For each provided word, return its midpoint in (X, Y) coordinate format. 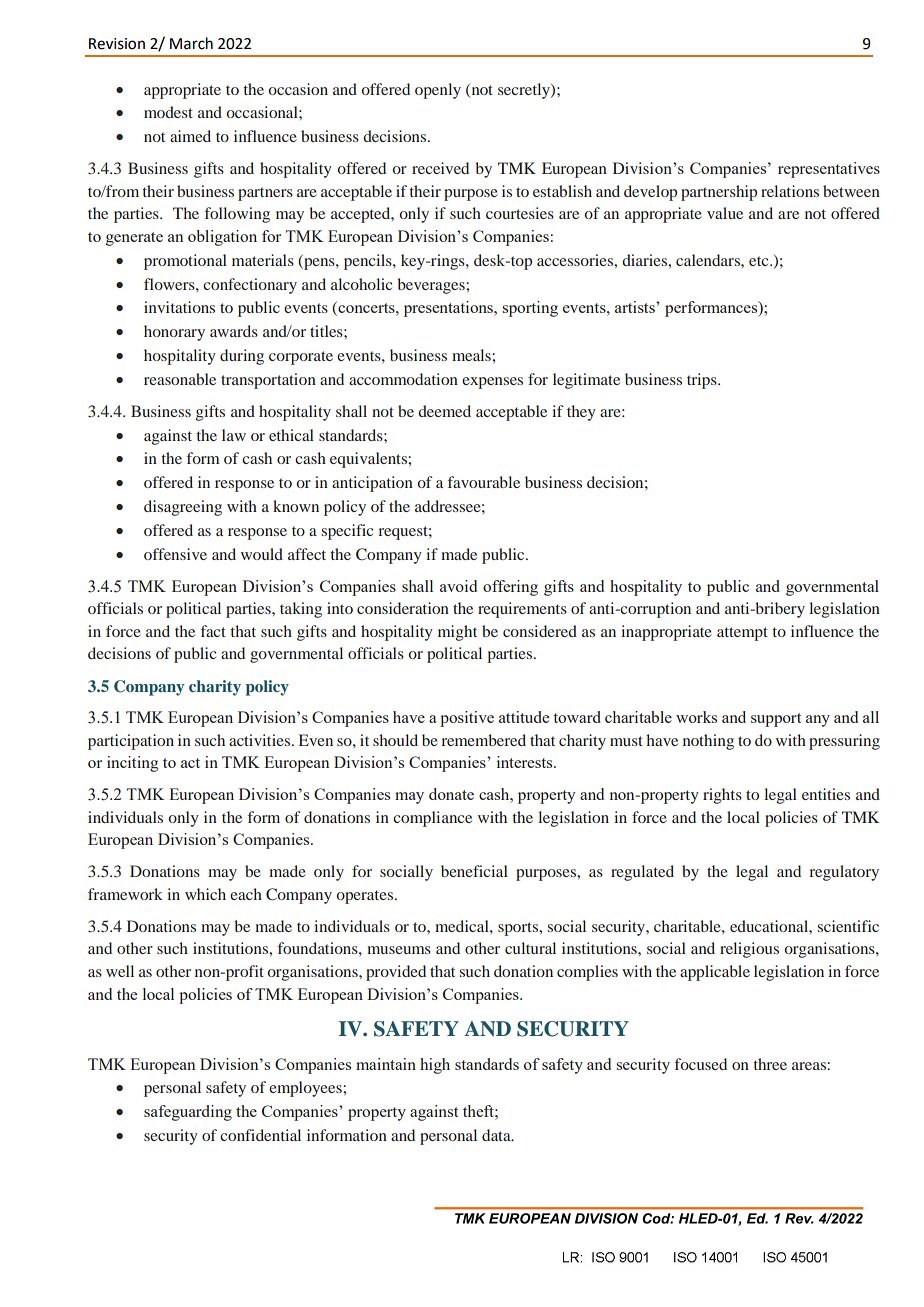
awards (234, 331)
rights (722, 796)
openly (438, 91)
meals (472, 355)
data (497, 1135)
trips (703, 381)
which (205, 894)
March (191, 43)
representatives (829, 170)
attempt (742, 634)
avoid (458, 586)
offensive (175, 554)
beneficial (474, 871)
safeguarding (188, 1113)
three (770, 1064)
